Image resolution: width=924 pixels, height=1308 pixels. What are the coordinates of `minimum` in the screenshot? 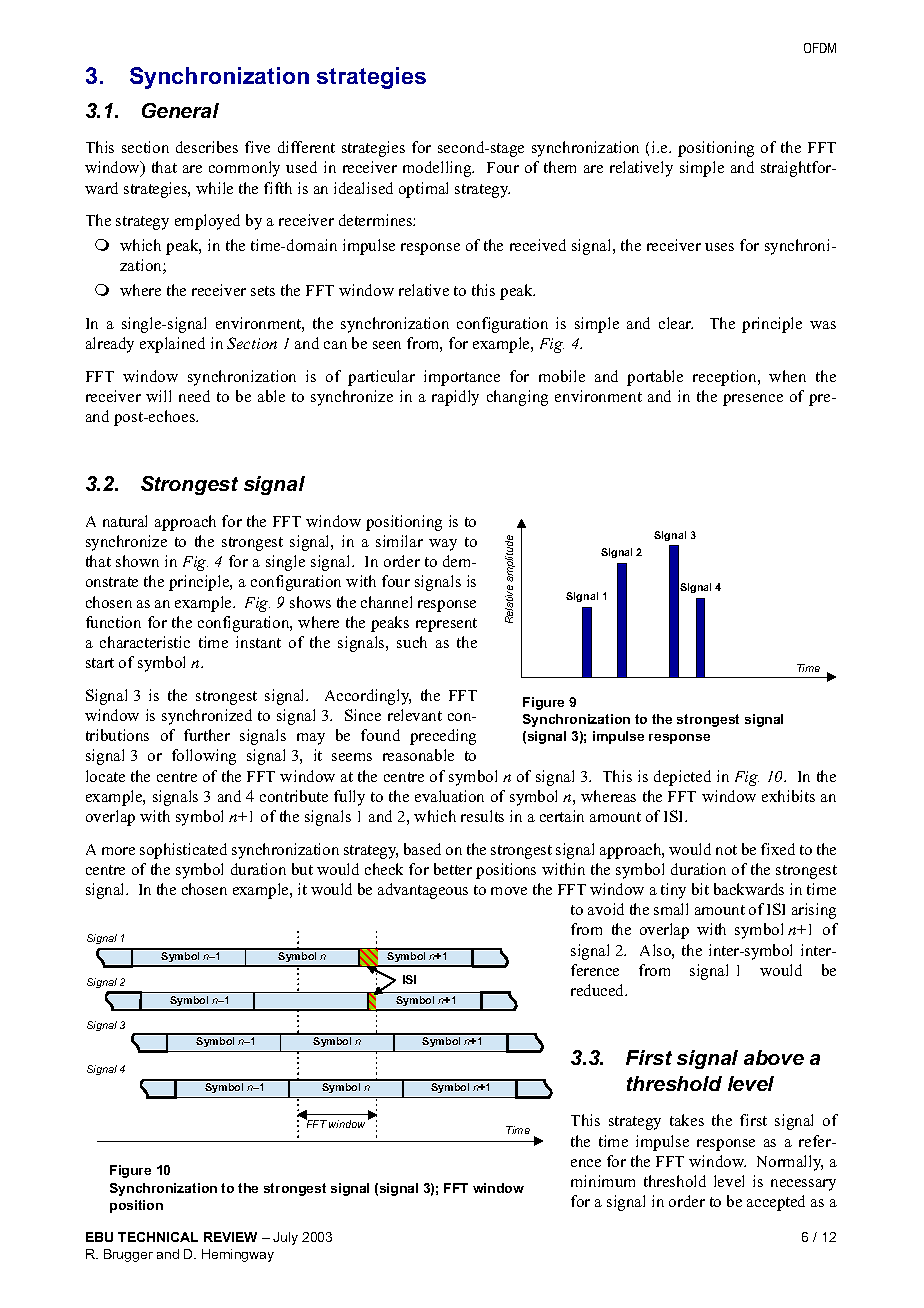 It's located at (603, 1181).
